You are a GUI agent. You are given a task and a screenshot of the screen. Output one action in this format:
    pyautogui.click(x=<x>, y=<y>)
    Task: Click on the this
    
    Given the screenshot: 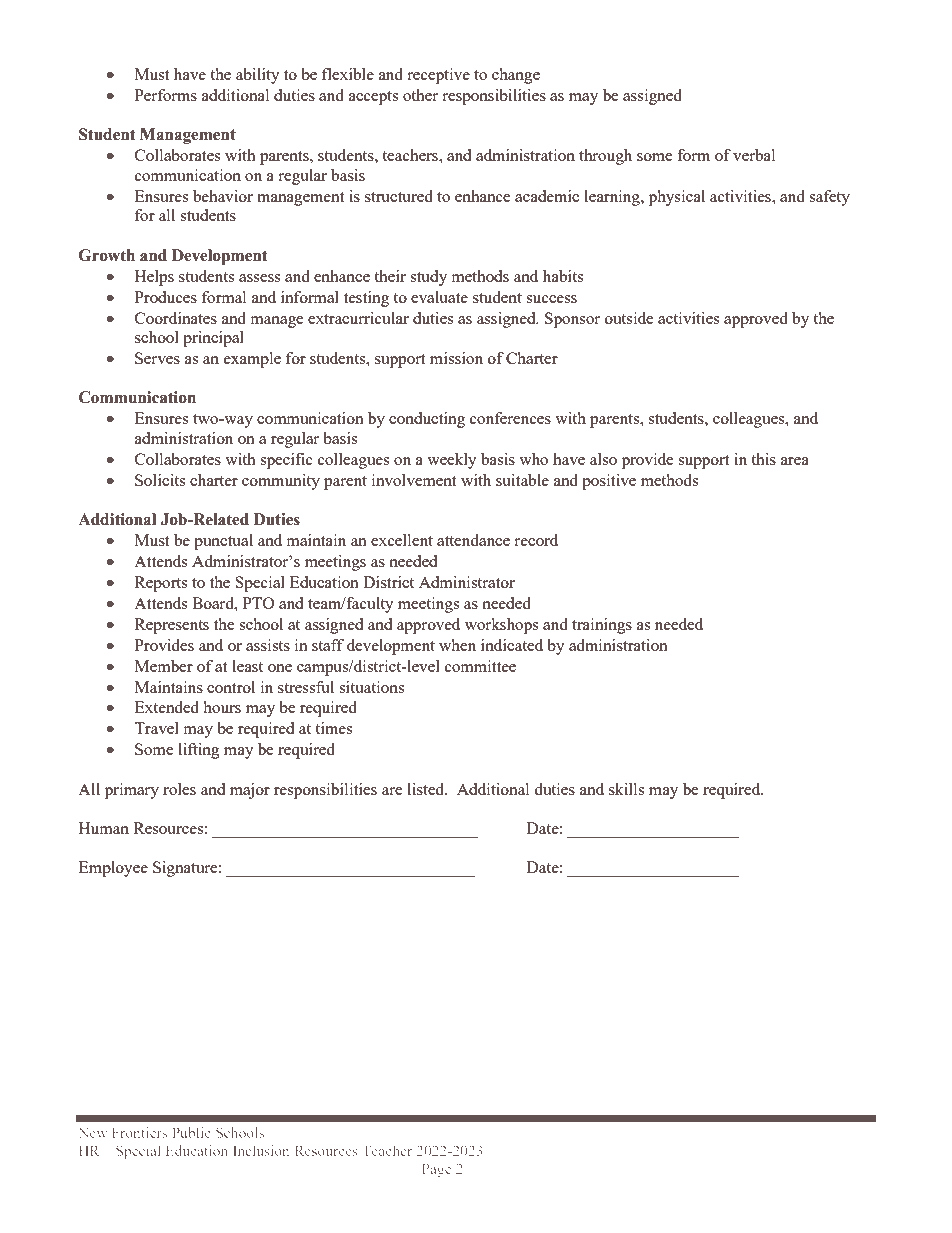 What is the action you would take?
    pyautogui.click(x=763, y=459)
